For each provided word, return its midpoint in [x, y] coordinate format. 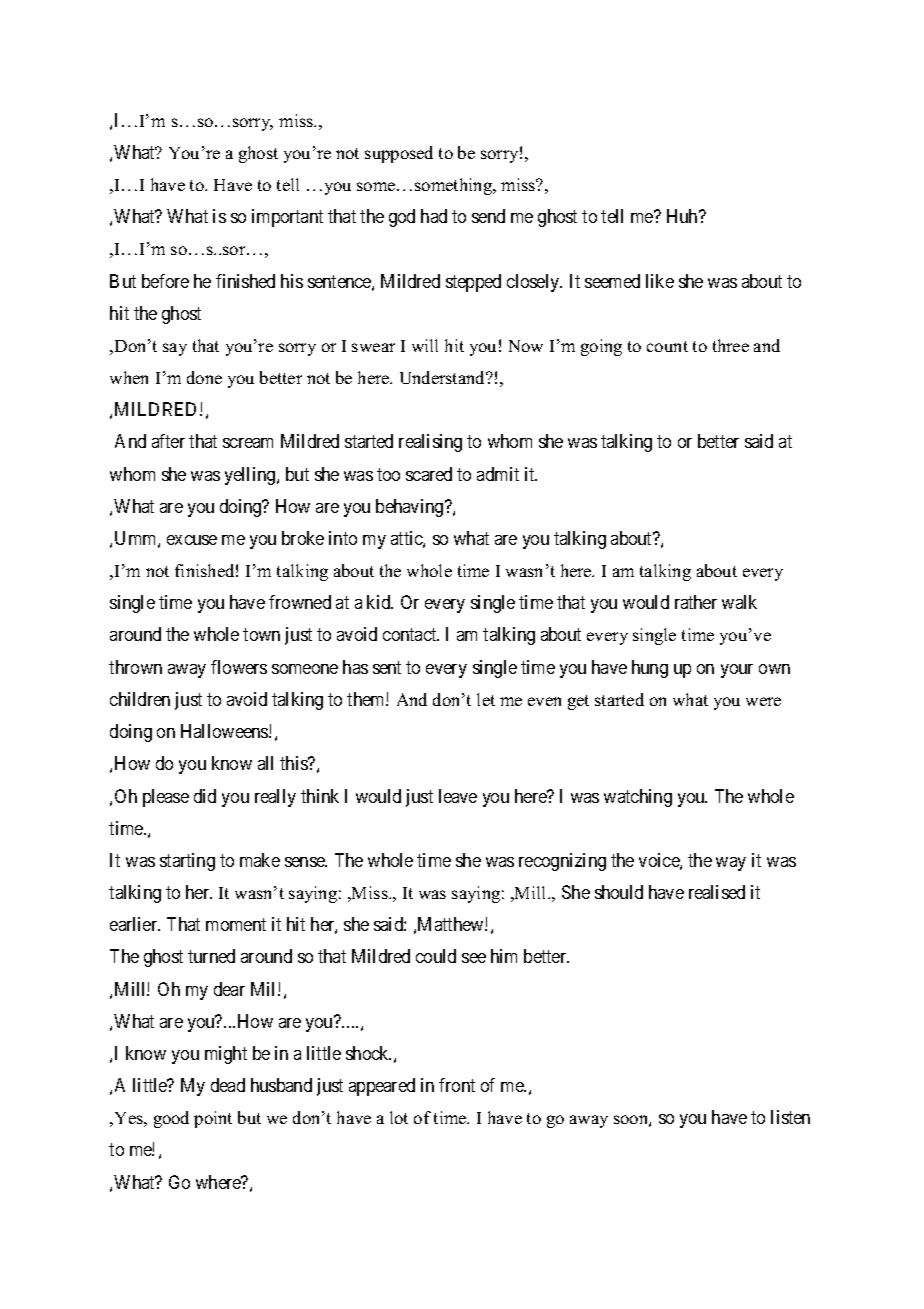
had [434, 216]
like [660, 281]
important [287, 218]
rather [696, 602]
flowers [239, 667]
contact [411, 635]
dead [228, 1085]
